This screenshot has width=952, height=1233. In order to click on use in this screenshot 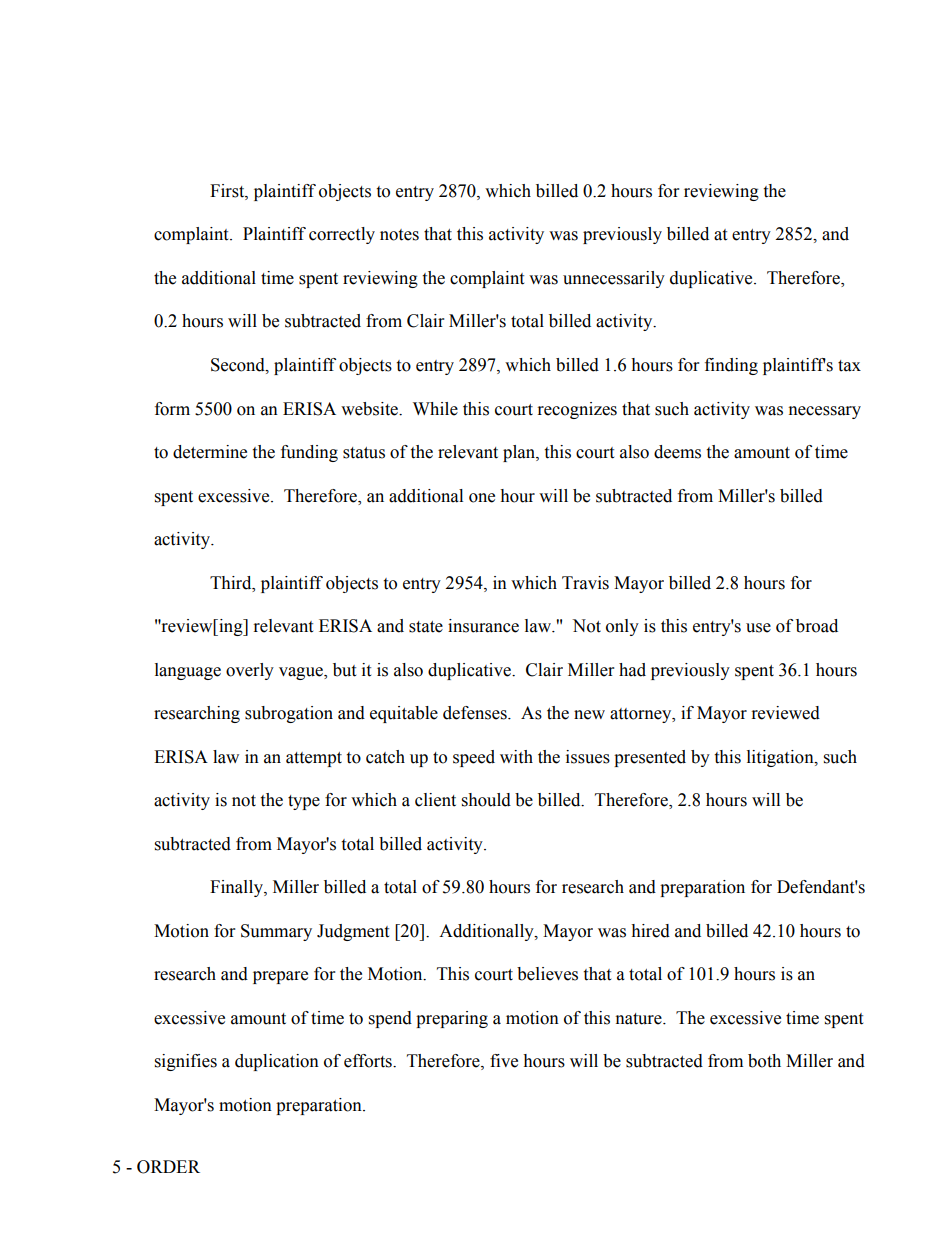, I will do `click(758, 628)`.
